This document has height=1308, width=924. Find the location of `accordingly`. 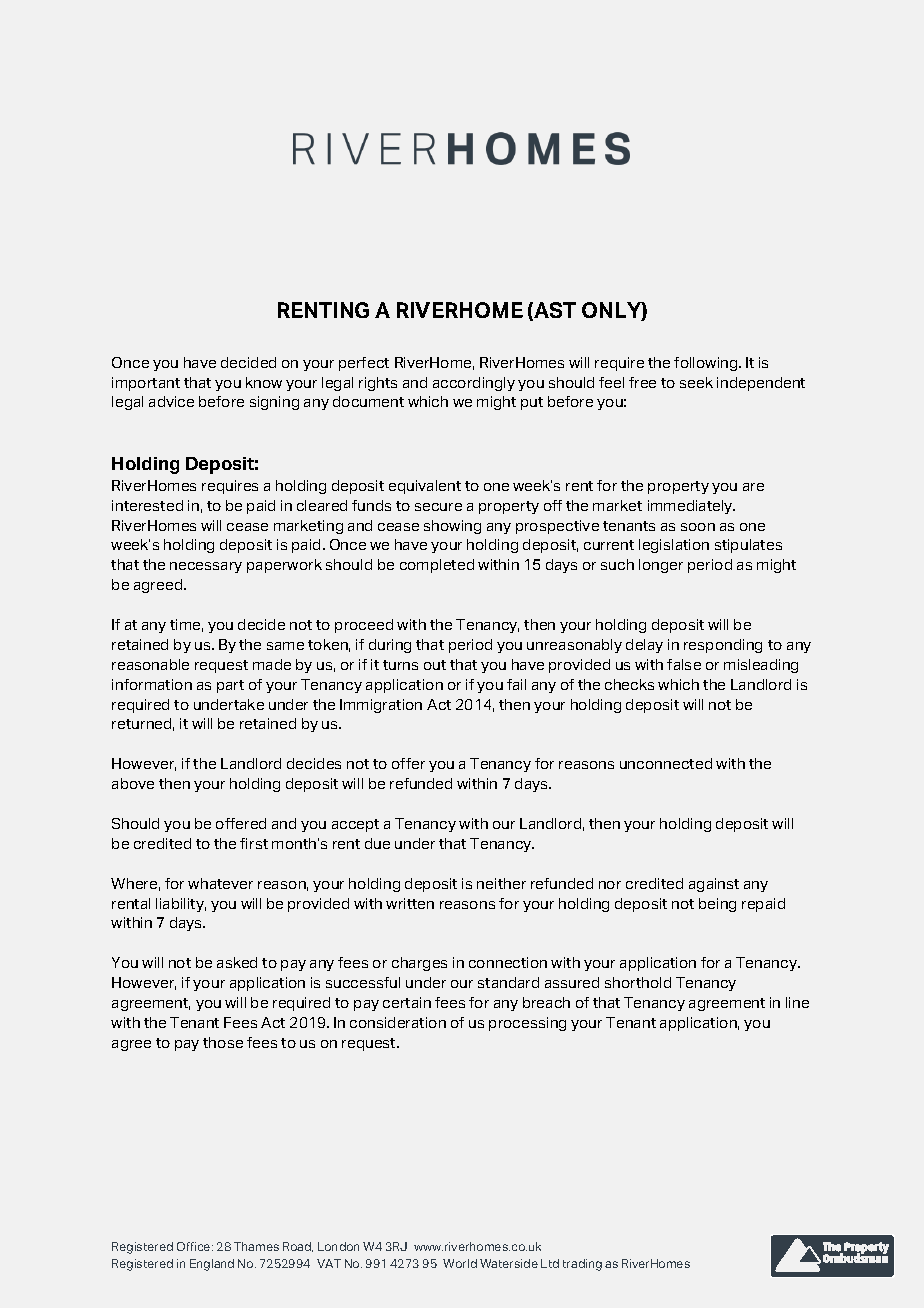

accordingly is located at coordinates (474, 384).
